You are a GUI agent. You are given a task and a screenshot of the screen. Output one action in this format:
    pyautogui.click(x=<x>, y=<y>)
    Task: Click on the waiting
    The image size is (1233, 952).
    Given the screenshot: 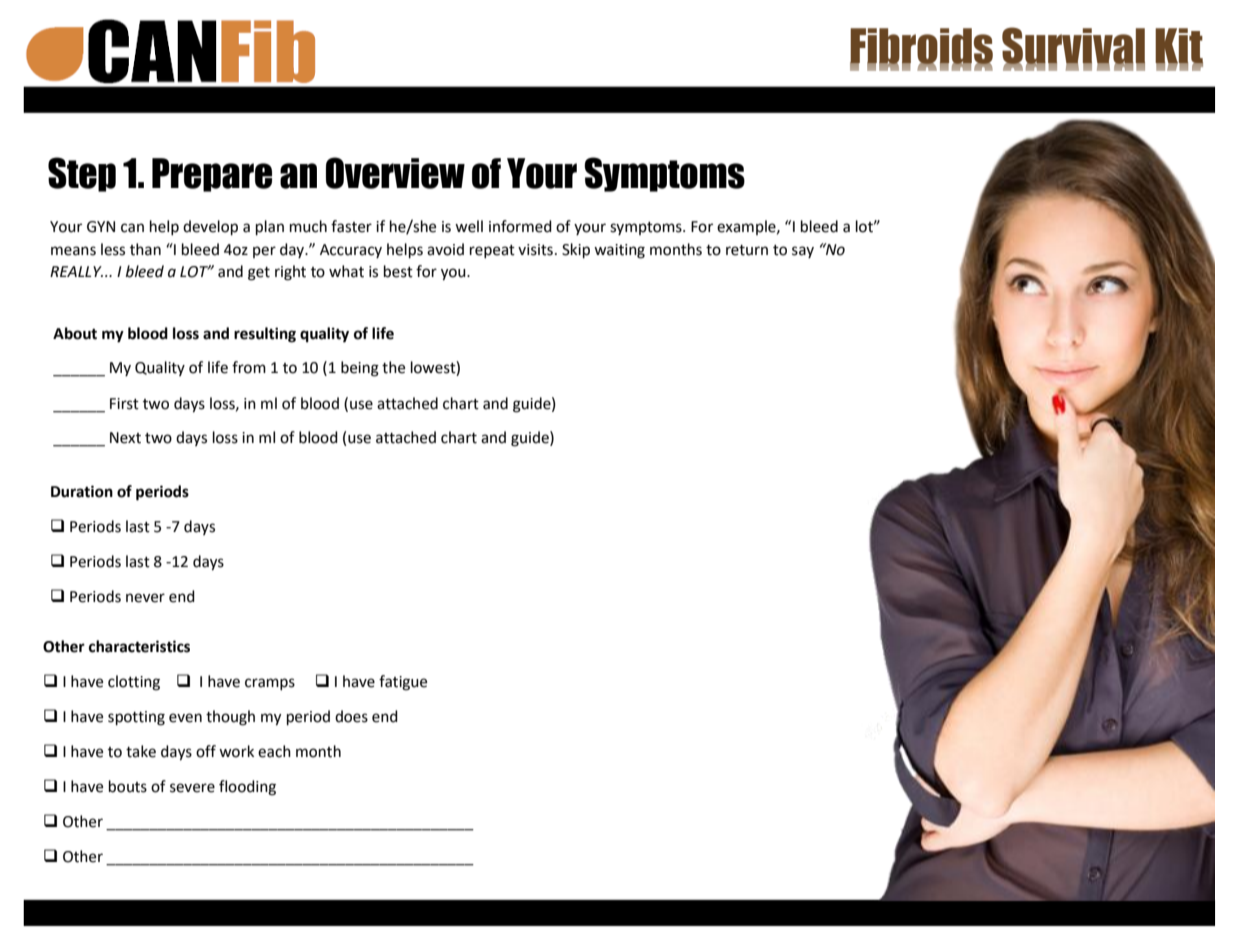 What is the action you would take?
    pyautogui.click(x=619, y=251)
